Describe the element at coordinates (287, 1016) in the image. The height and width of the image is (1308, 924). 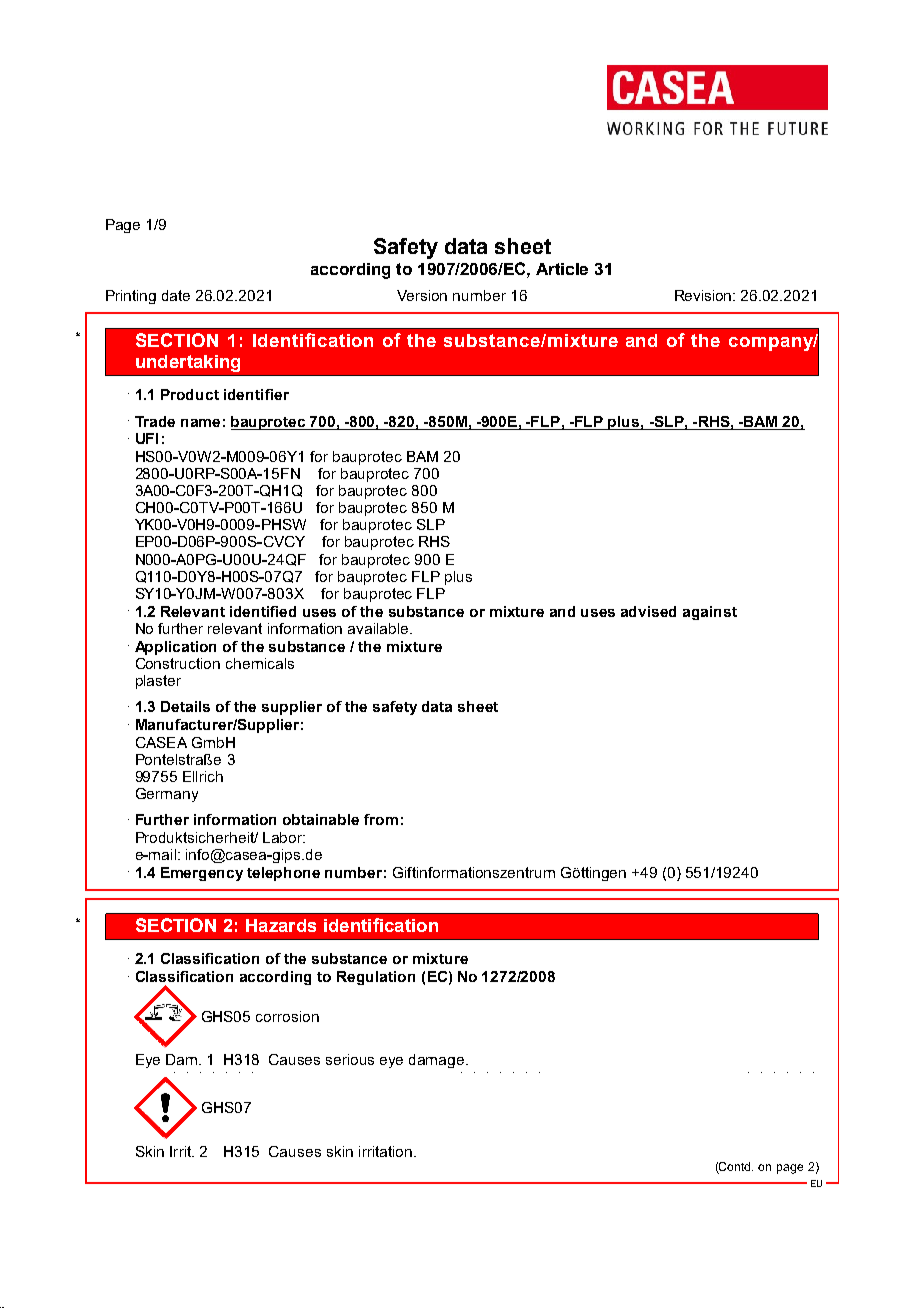
I see `corrosion` at that location.
